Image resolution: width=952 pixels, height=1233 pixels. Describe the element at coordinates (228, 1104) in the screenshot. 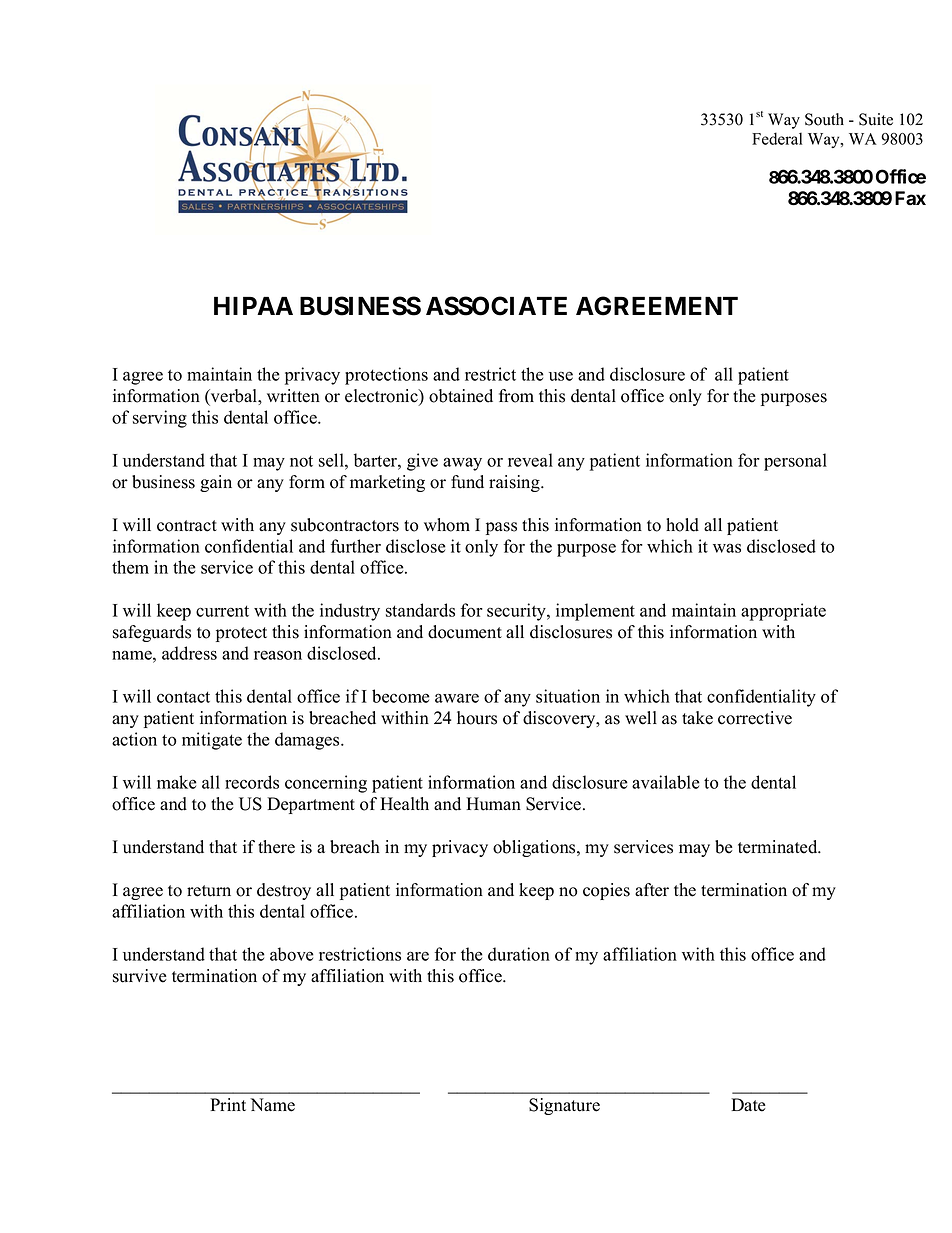

I see `Print` at that location.
